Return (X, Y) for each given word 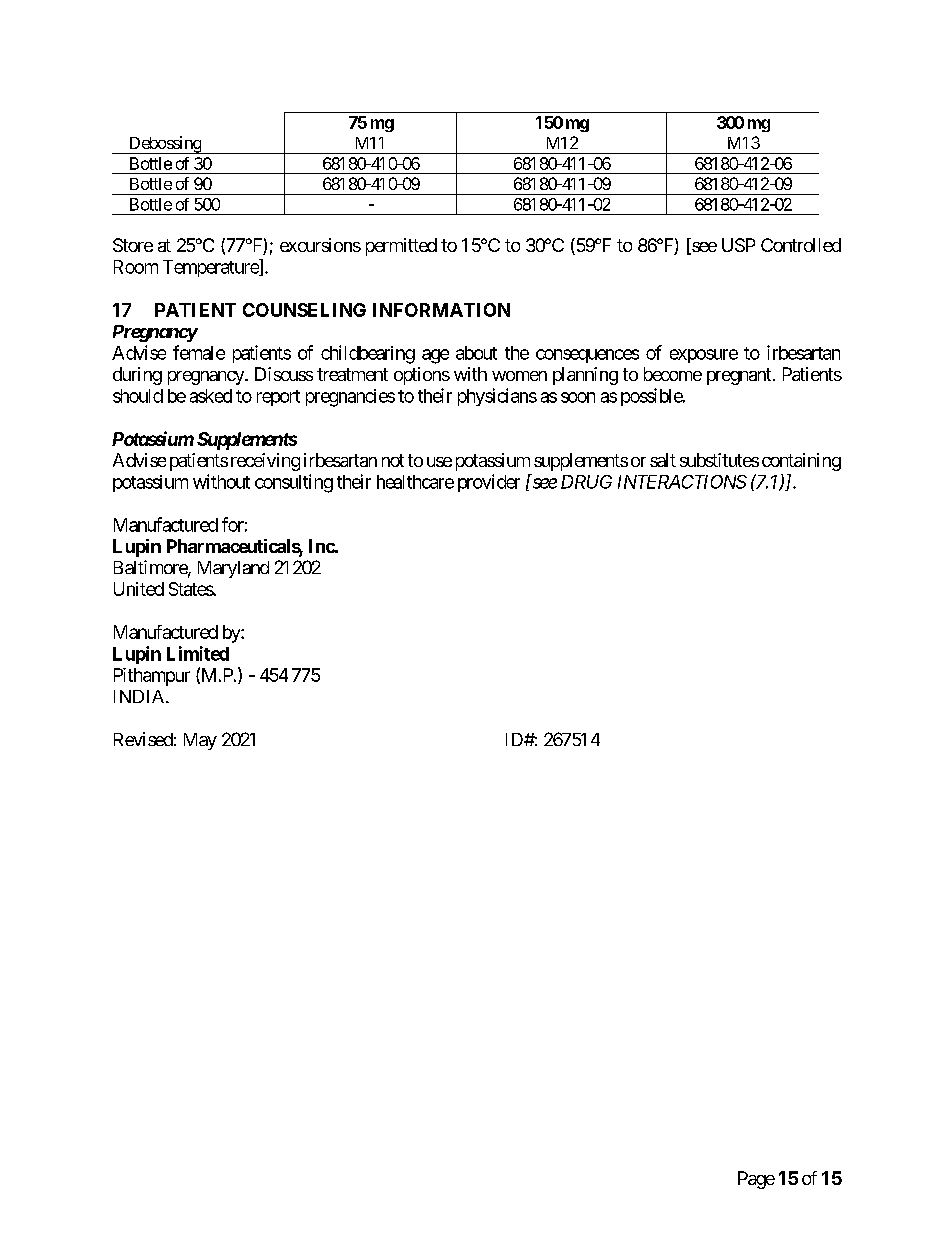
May (200, 741)
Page (756, 1180)
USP (738, 245)
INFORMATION (441, 310)
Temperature (211, 268)
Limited (198, 653)
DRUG (586, 482)
